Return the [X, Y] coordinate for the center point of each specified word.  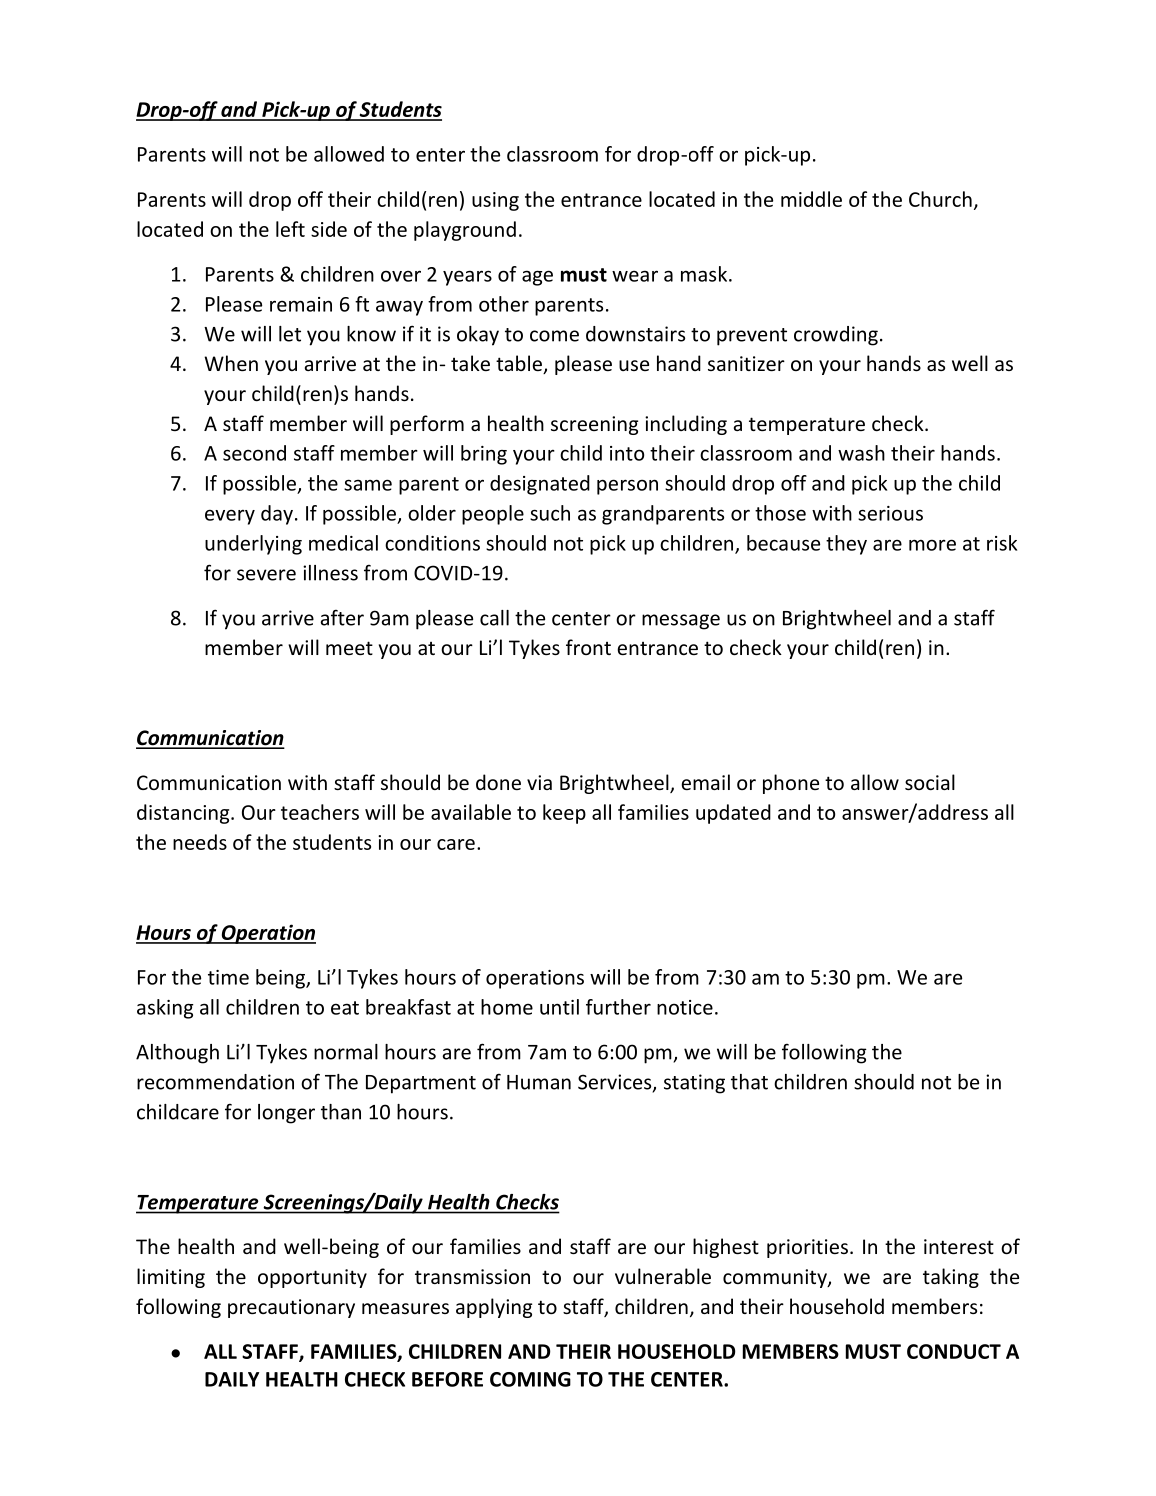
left [290, 229]
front [588, 647]
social [930, 782]
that [749, 1082]
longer [286, 1114]
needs [200, 842]
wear [635, 276]
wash [861, 453]
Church [940, 199]
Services [616, 1083]
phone [791, 784]
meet [349, 648]
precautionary [291, 1308]
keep [564, 814]
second [254, 453]
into [627, 453]
